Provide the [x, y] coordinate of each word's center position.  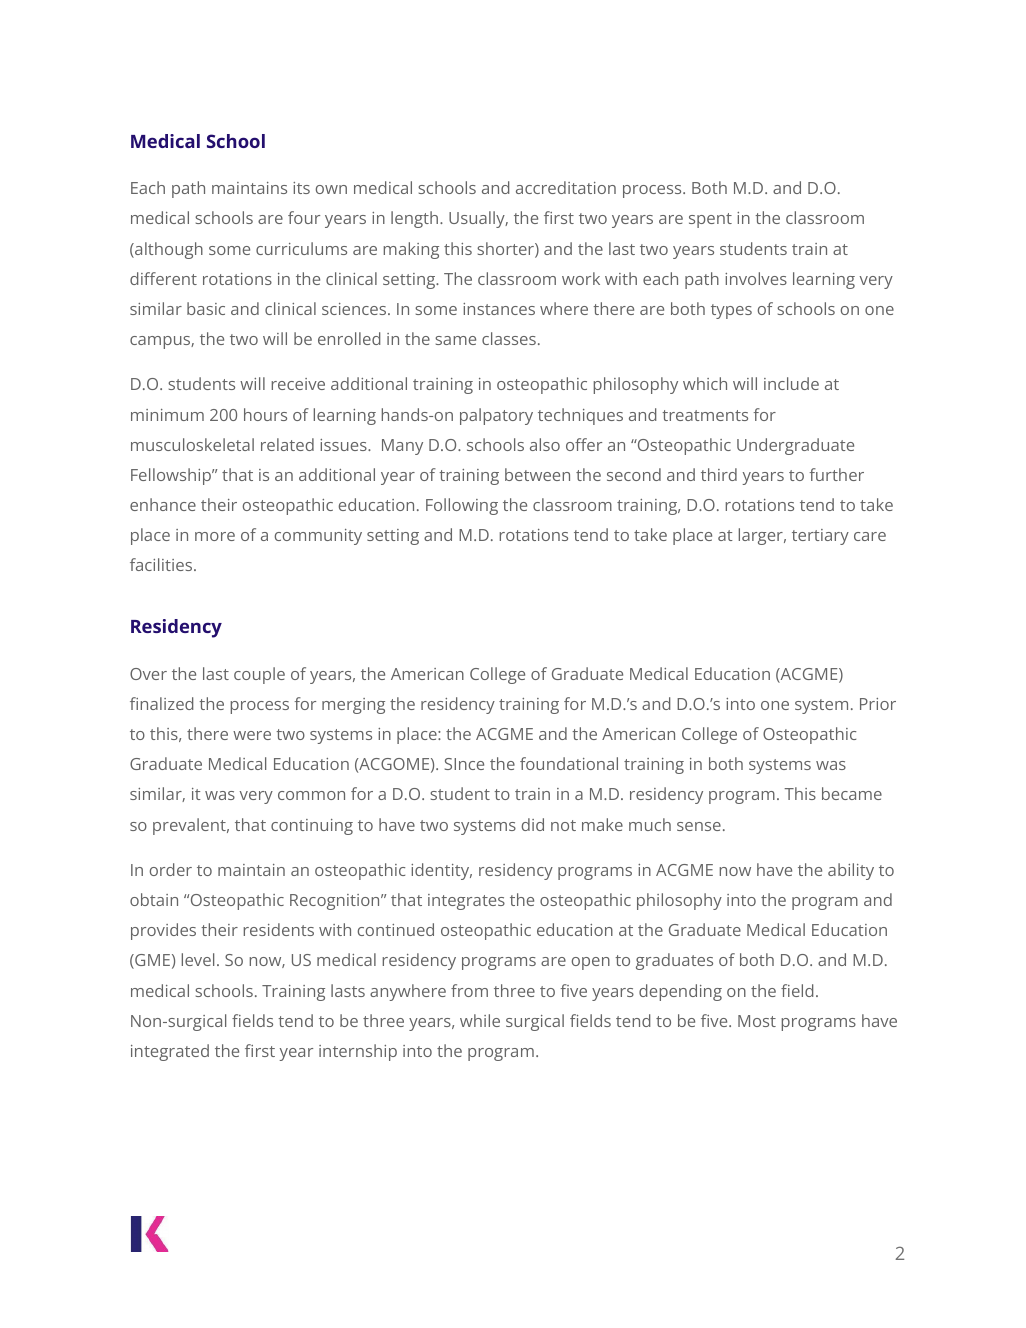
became [852, 793]
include [791, 383]
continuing [312, 827]
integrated [170, 1052]
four [304, 217]
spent [710, 220]
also [545, 444]
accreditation [566, 187]
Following [462, 506]
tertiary [820, 537]
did [533, 824]
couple [259, 675]
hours [265, 414]
